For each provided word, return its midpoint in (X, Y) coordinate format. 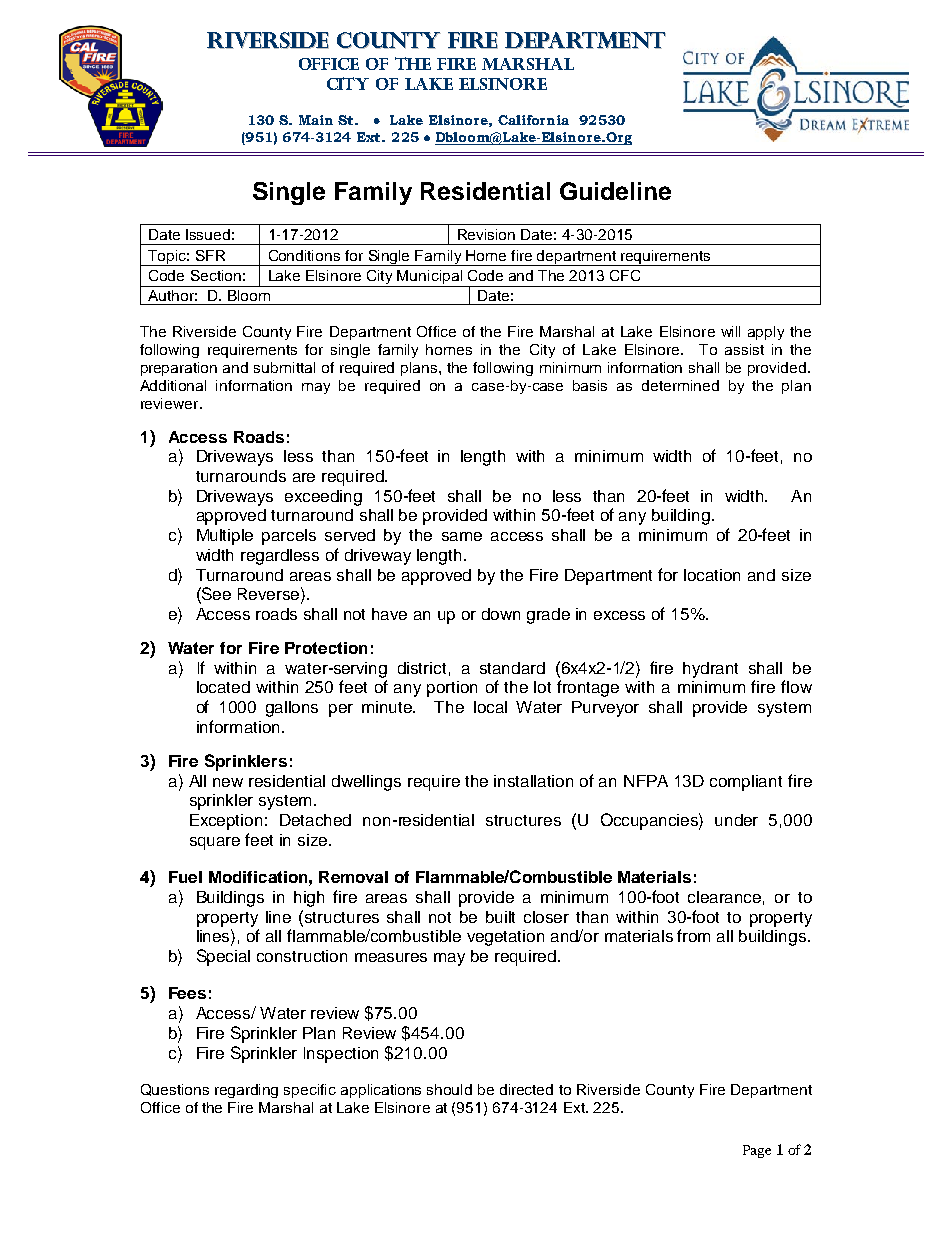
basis (590, 385)
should (449, 1089)
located (223, 687)
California (533, 120)
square (215, 843)
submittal (284, 367)
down (501, 614)
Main (316, 120)
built (500, 917)
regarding (246, 1091)
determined (680, 385)
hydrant (710, 670)
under (736, 820)
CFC (625, 275)
